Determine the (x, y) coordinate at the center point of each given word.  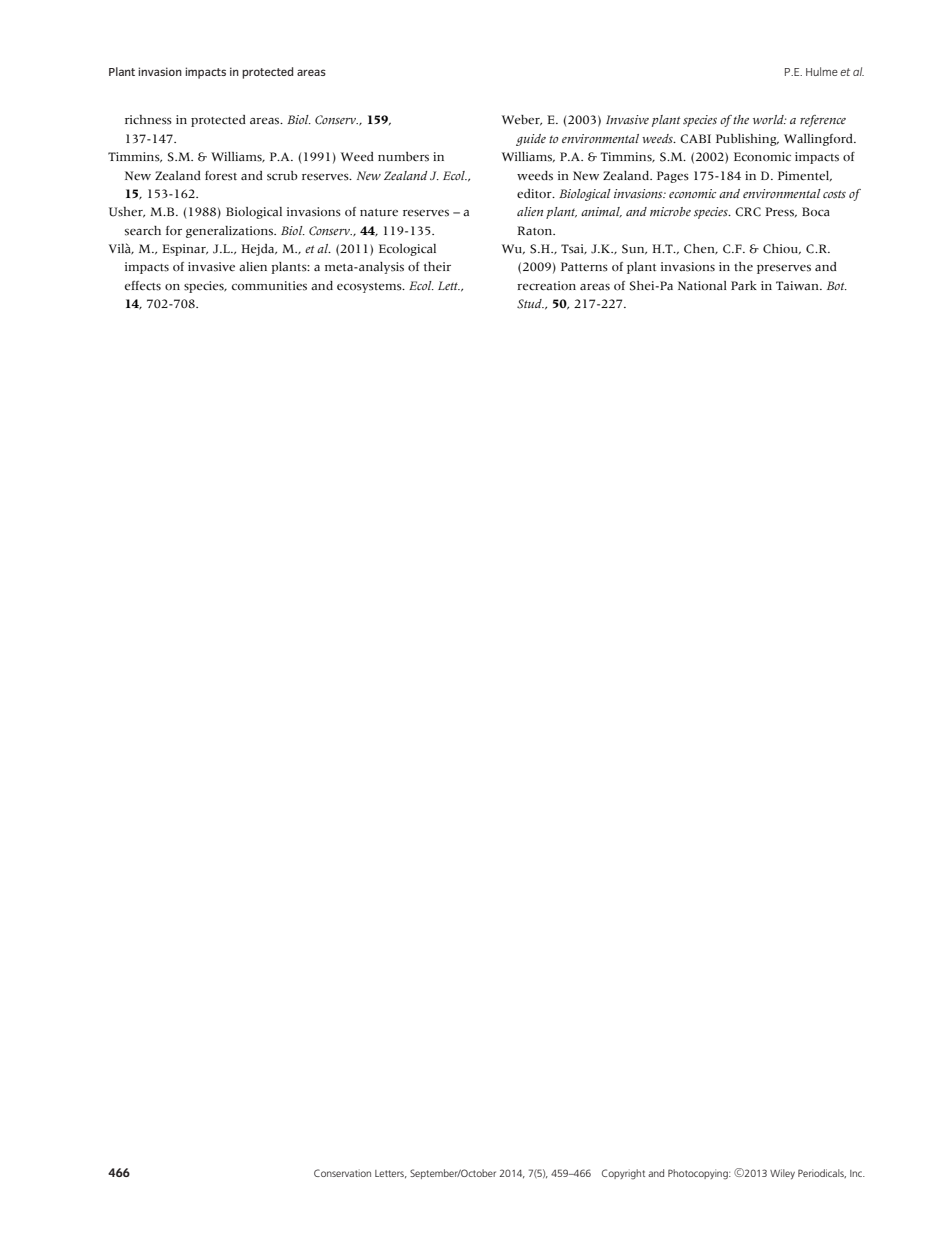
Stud (530, 304)
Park (744, 285)
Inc (857, 1173)
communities (269, 286)
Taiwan (798, 286)
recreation (546, 286)
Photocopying (699, 1174)
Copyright (623, 1174)
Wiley (782, 1174)
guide (531, 140)
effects (143, 286)
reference (823, 121)
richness (148, 120)
